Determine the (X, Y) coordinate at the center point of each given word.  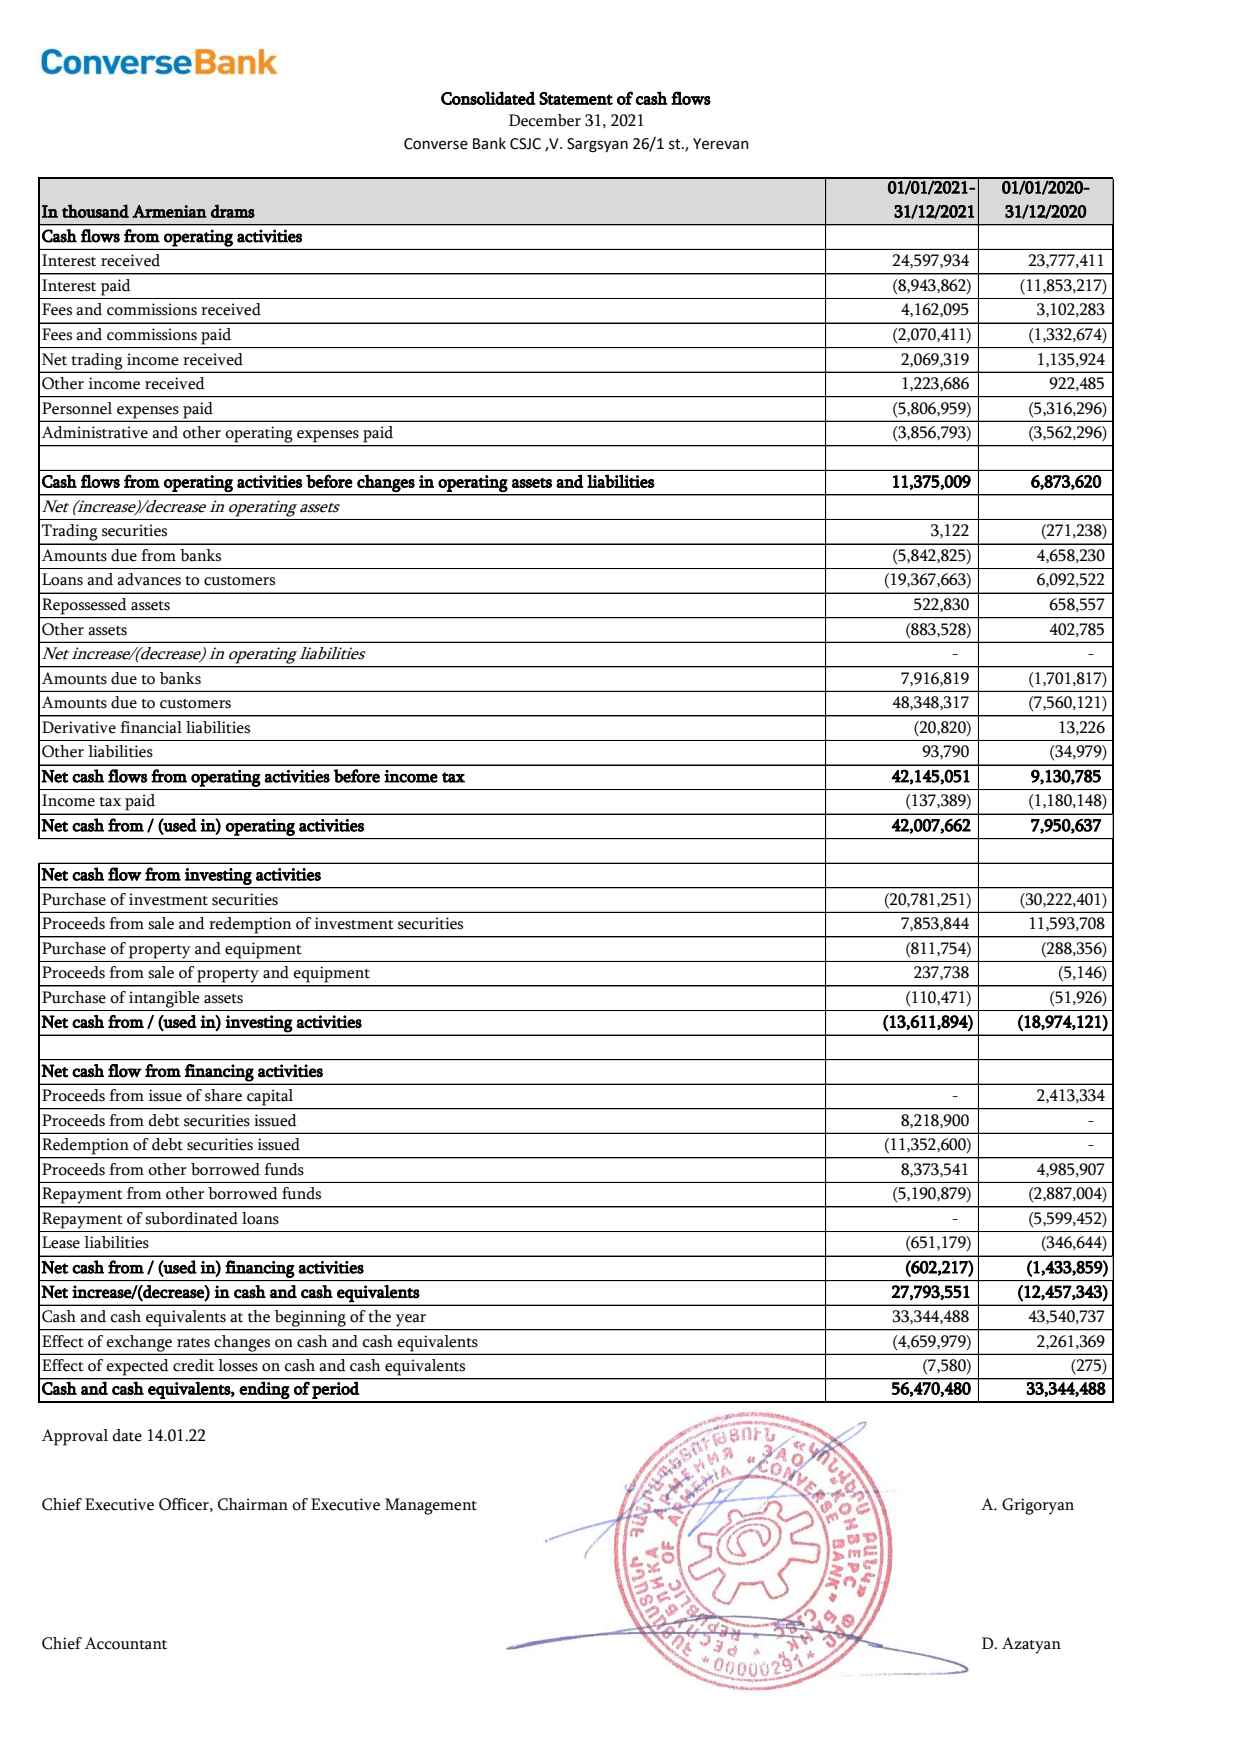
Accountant (125, 1643)
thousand (95, 211)
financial (151, 727)
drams (233, 211)
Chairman (253, 1504)
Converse (436, 144)
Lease (61, 1242)
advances (149, 579)
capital (270, 1097)
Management (431, 1506)
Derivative (79, 727)
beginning (310, 1318)
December (545, 120)
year (411, 1320)
